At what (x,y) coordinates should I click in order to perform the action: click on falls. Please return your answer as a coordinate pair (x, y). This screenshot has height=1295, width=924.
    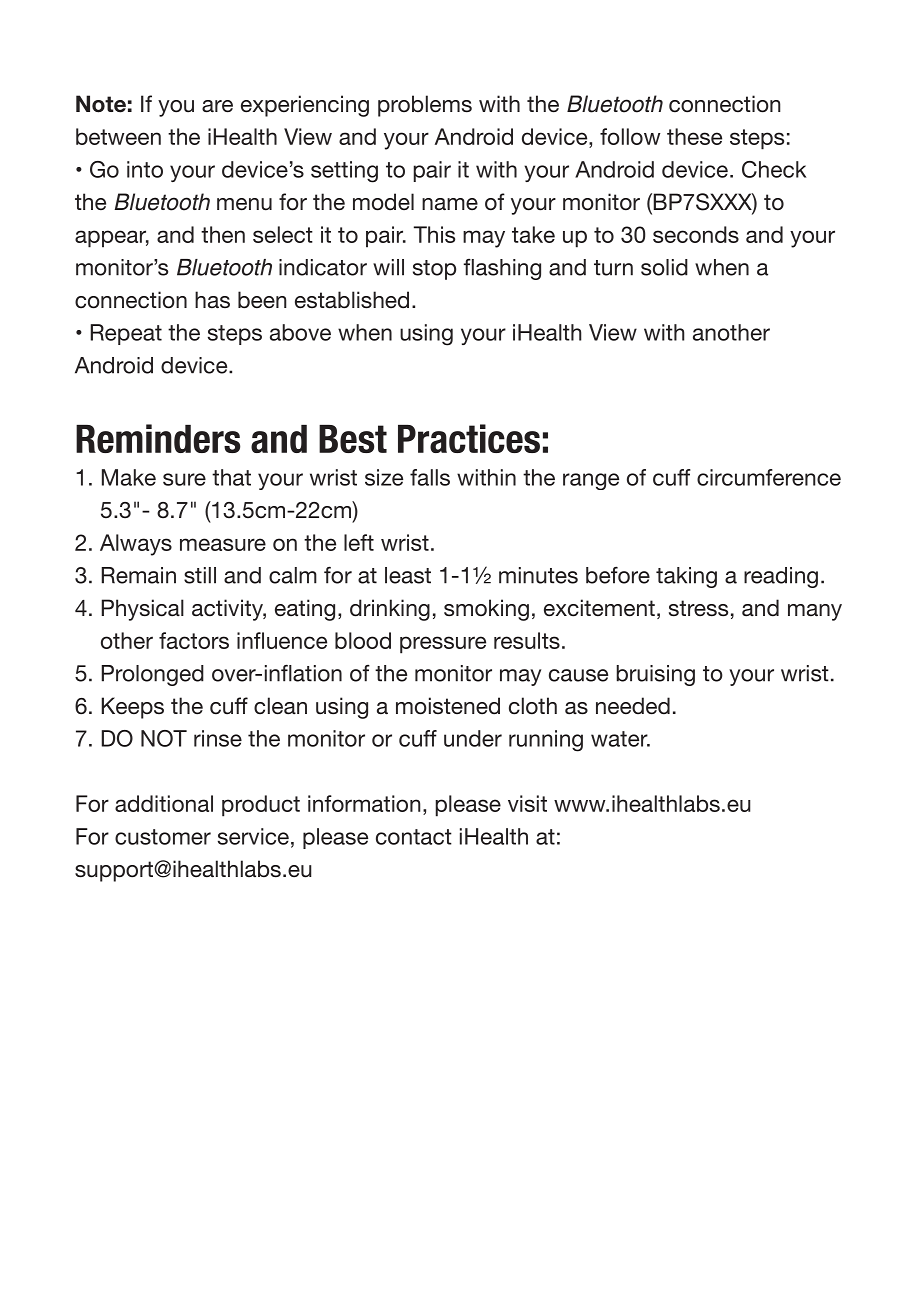
    Looking at the image, I should click on (430, 477).
